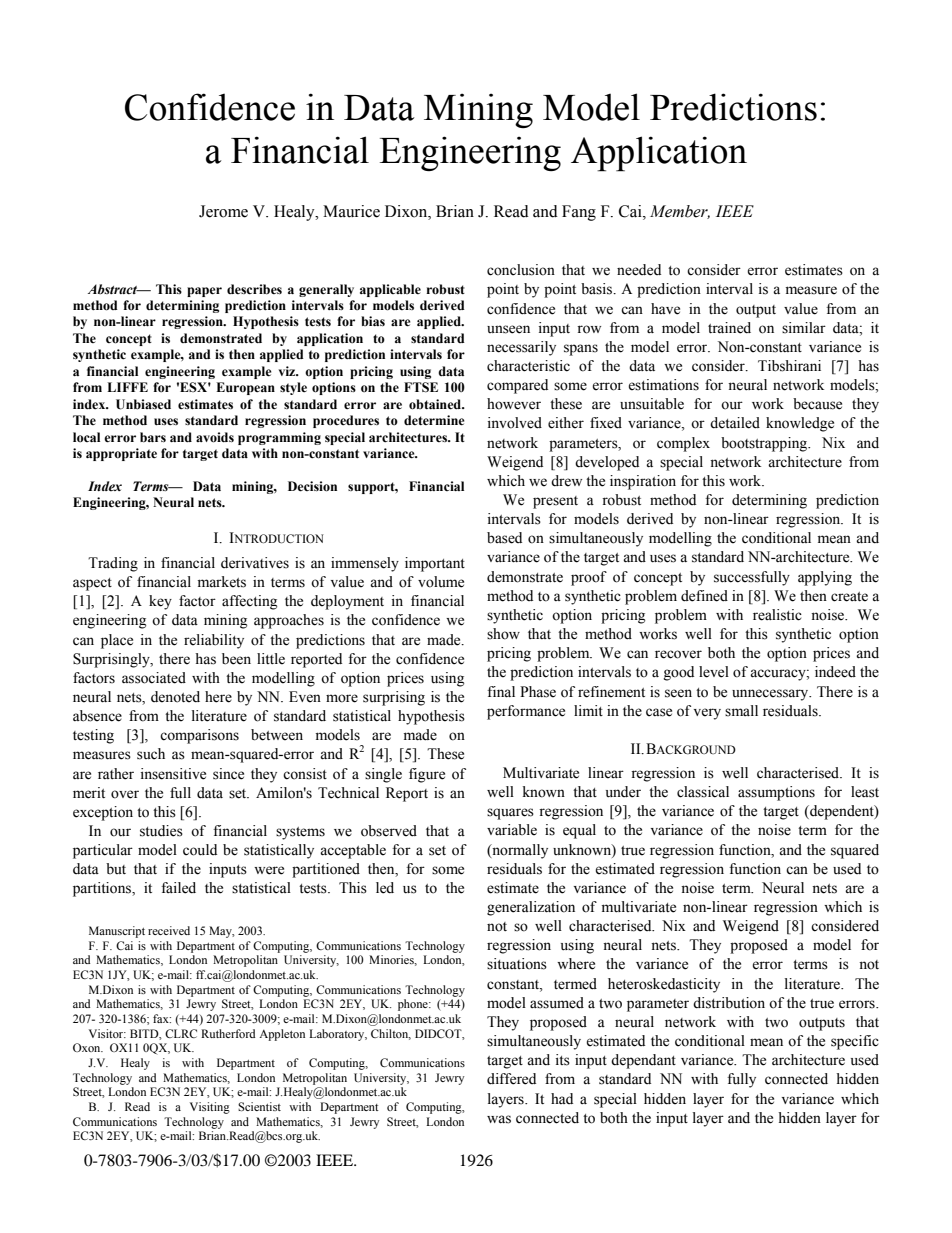  Describe the element at coordinates (521, 270) in the screenshot. I see `conclusion` at that location.
